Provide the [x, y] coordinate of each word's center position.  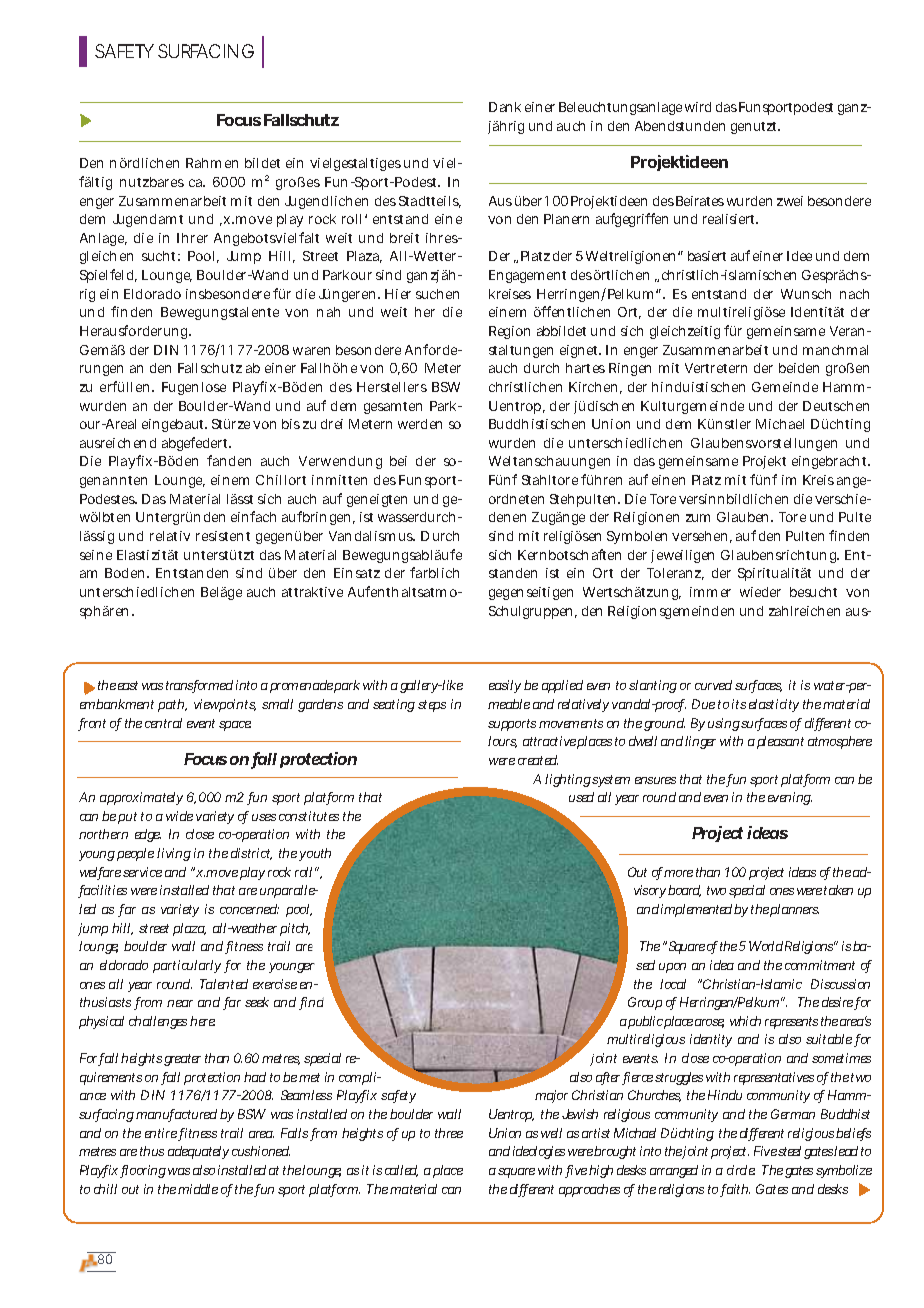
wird [698, 107]
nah [328, 312]
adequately [198, 1152]
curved [713, 685]
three [449, 1133]
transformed [199, 686]
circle [741, 1170]
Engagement [527, 276]
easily [505, 686]
